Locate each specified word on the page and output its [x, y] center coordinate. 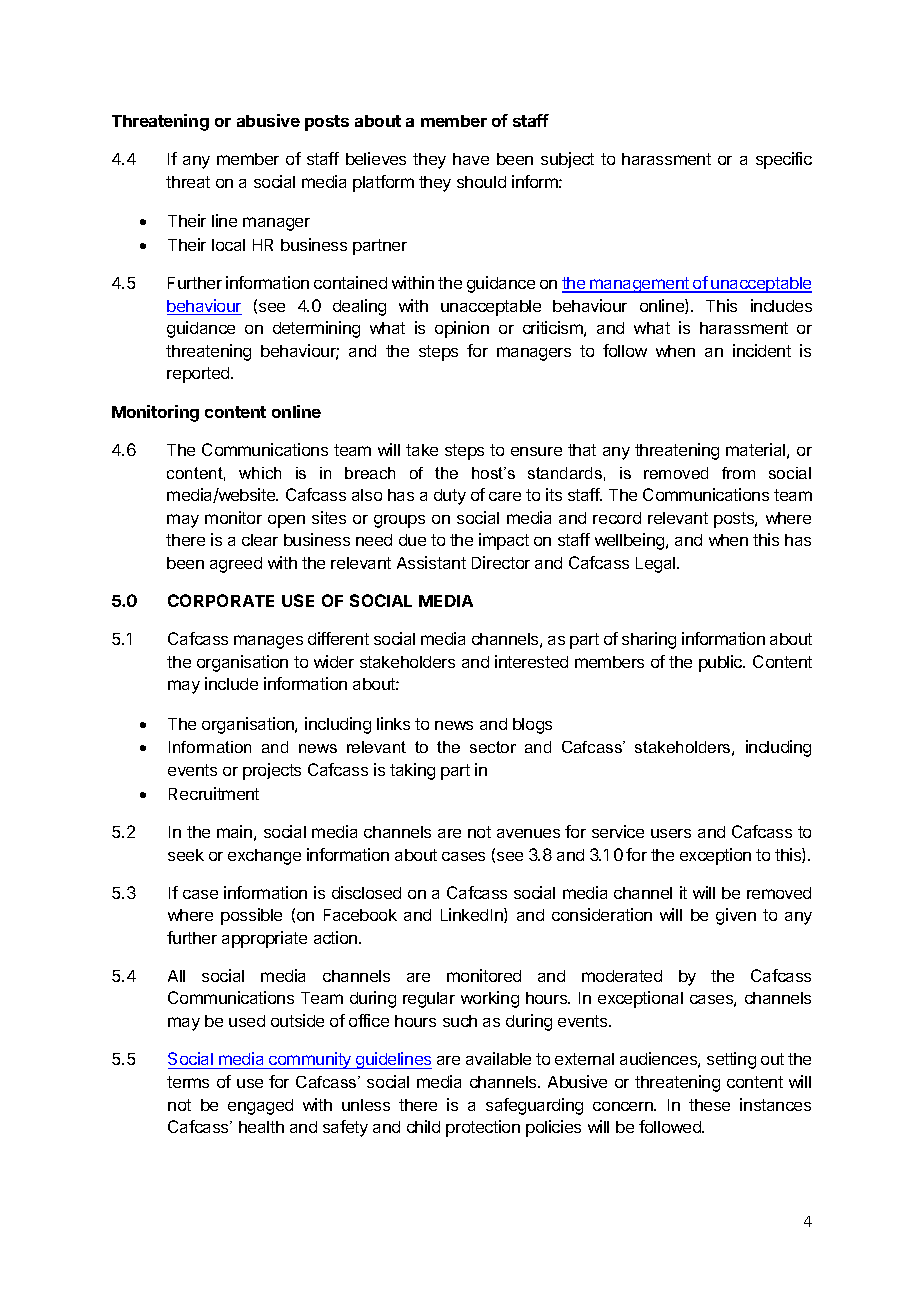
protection [483, 1128]
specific [784, 160]
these [709, 1105]
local [228, 245]
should [481, 182]
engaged [260, 1107]
